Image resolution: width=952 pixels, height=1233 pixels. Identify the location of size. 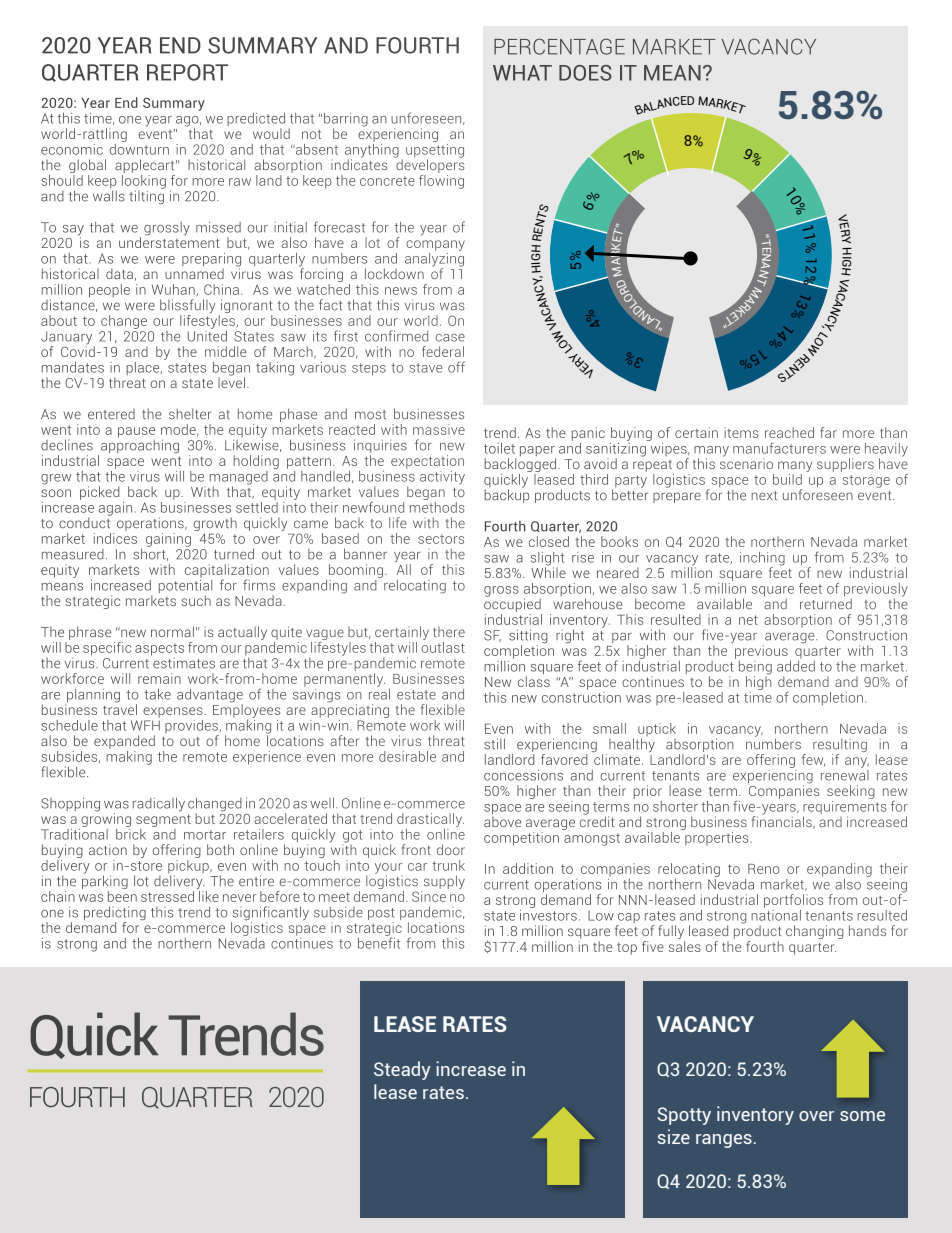
(673, 1136).
